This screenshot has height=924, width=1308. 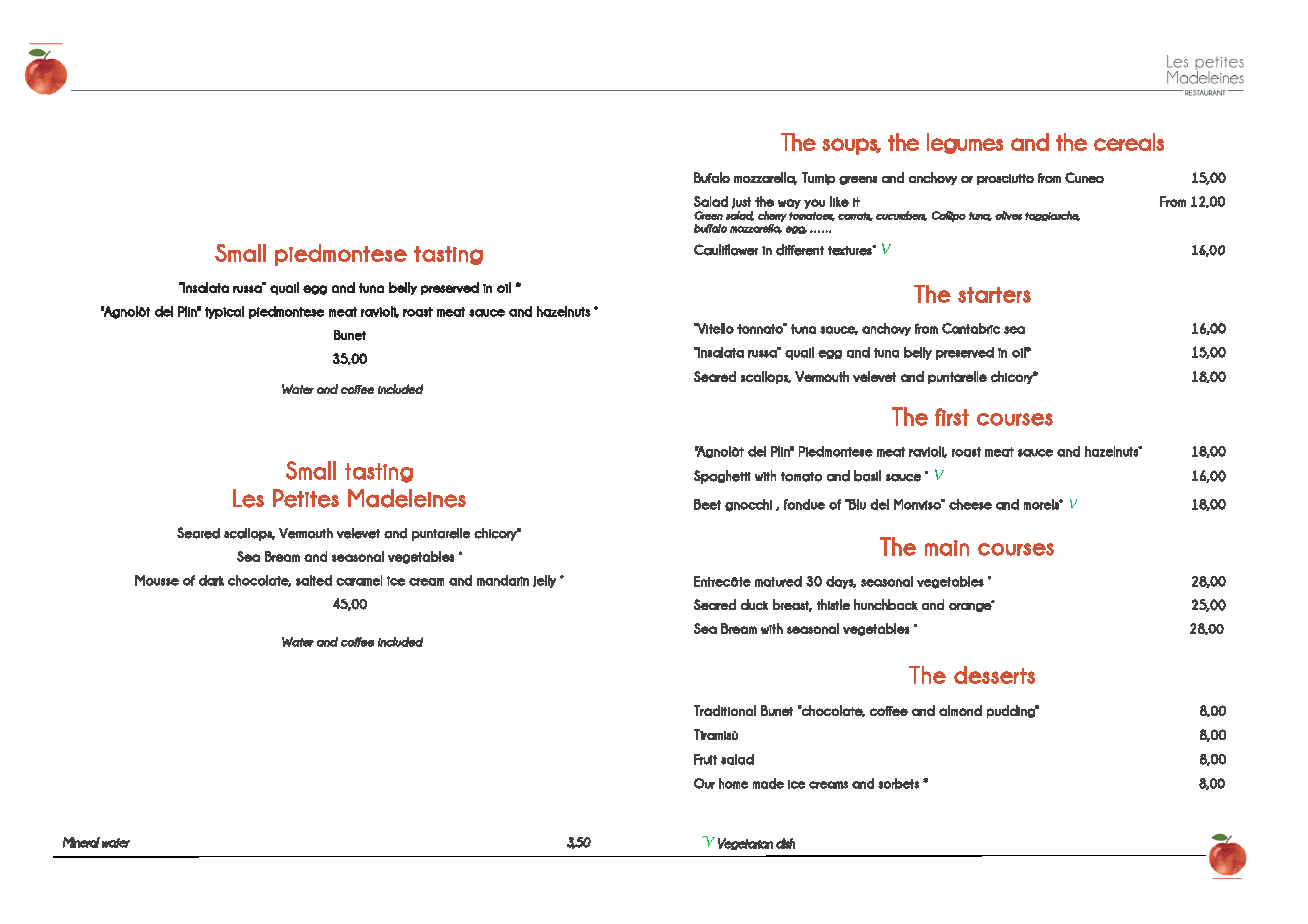 What do you see at coordinates (994, 295) in the screenshot?
I see `starters` at bounding box center [994, 295].
